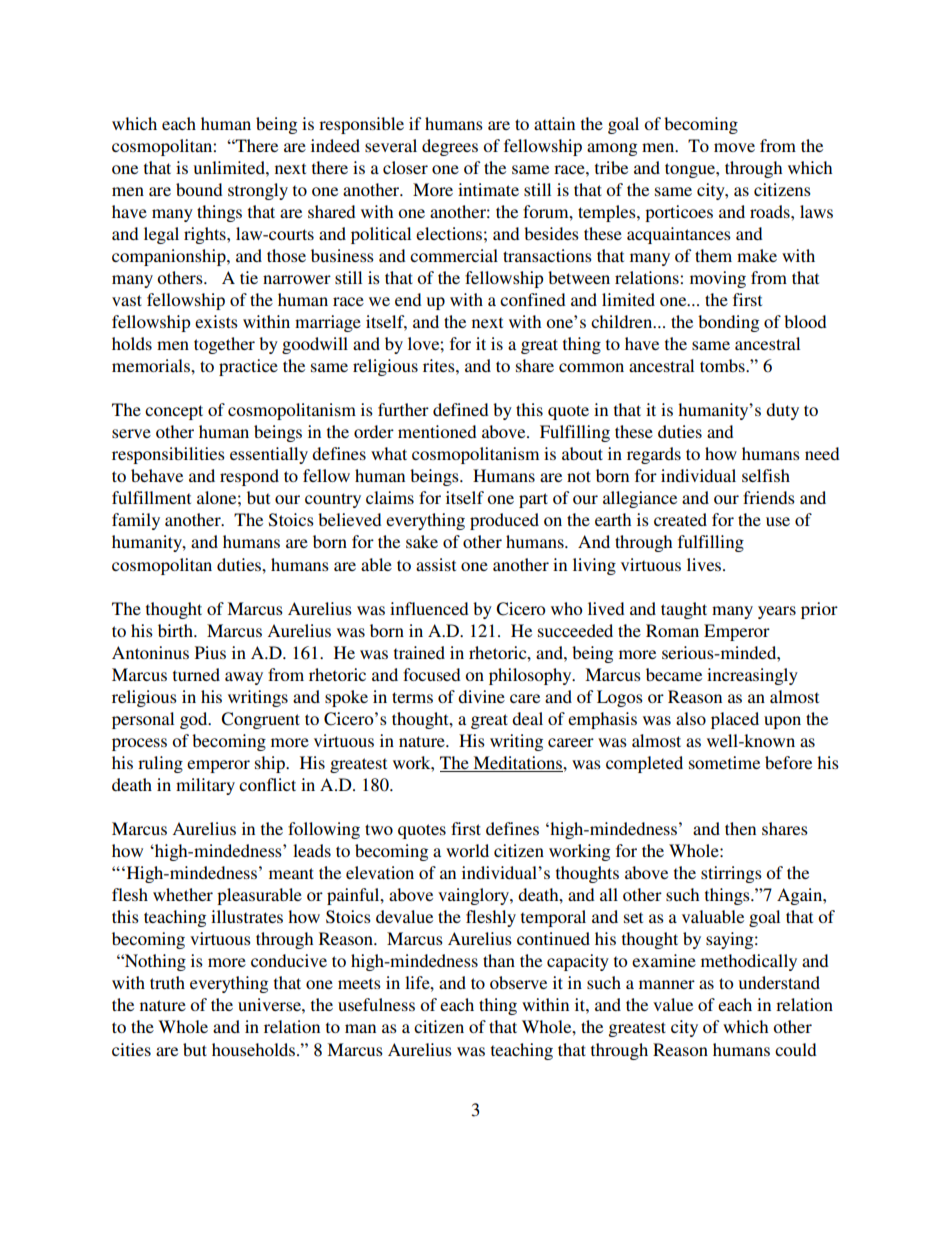 The image size is (952, 1233). I want to click on truth, so click(167, 982).
